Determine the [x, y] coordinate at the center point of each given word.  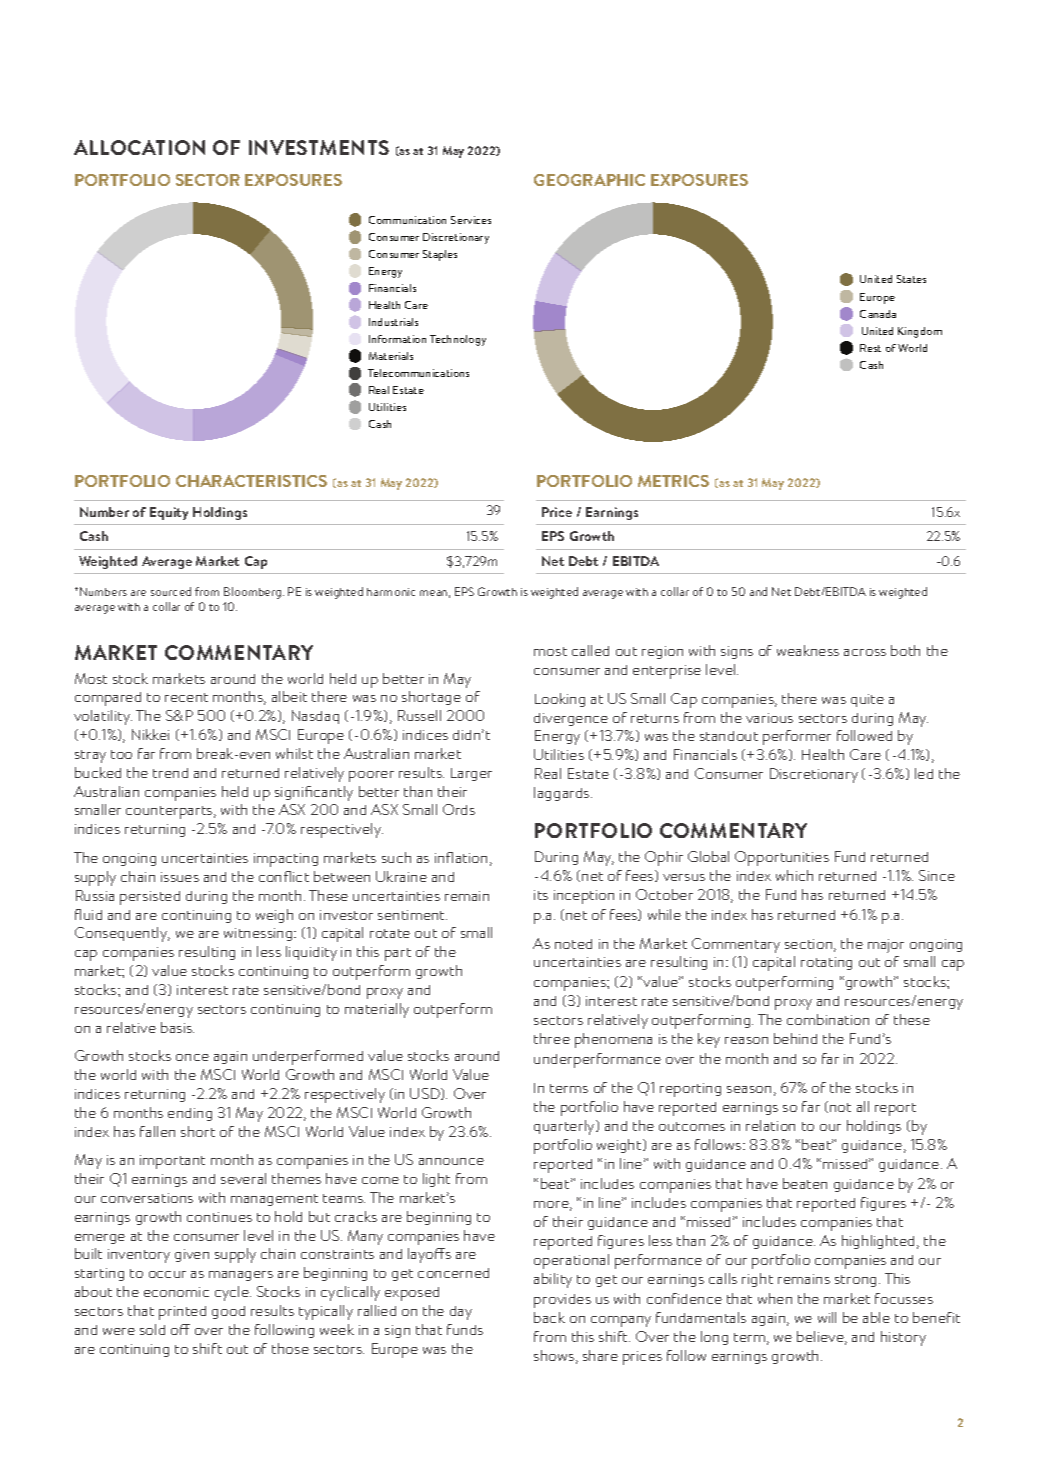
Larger [471, 774]
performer [797, 737]
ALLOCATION [139, 147]
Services [471, 220]
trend [170, 773]
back [549, 1317]
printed [182, 1313]
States [911, 279]
